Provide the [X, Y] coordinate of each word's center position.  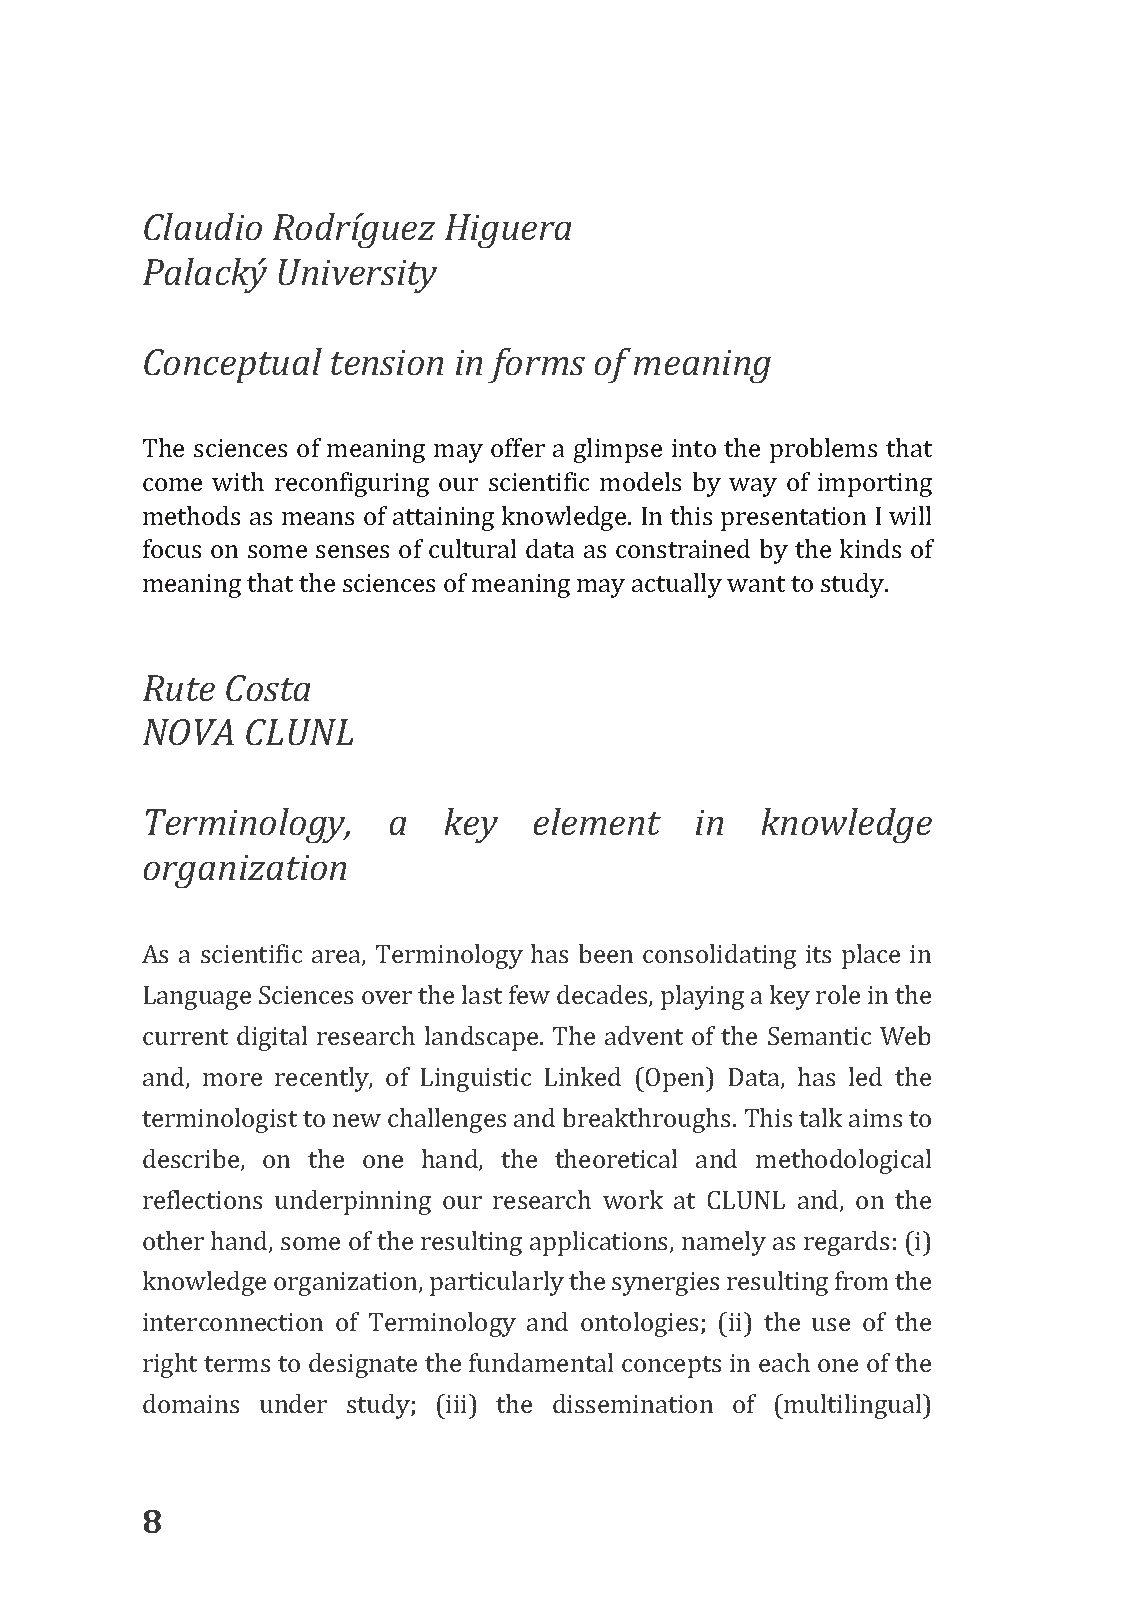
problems [823, 450]
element [597, 821]
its [818, 954]
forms [536, 365]
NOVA [188, 732]
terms [237, 1364]
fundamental [541, 1362]
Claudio [203, 226]
